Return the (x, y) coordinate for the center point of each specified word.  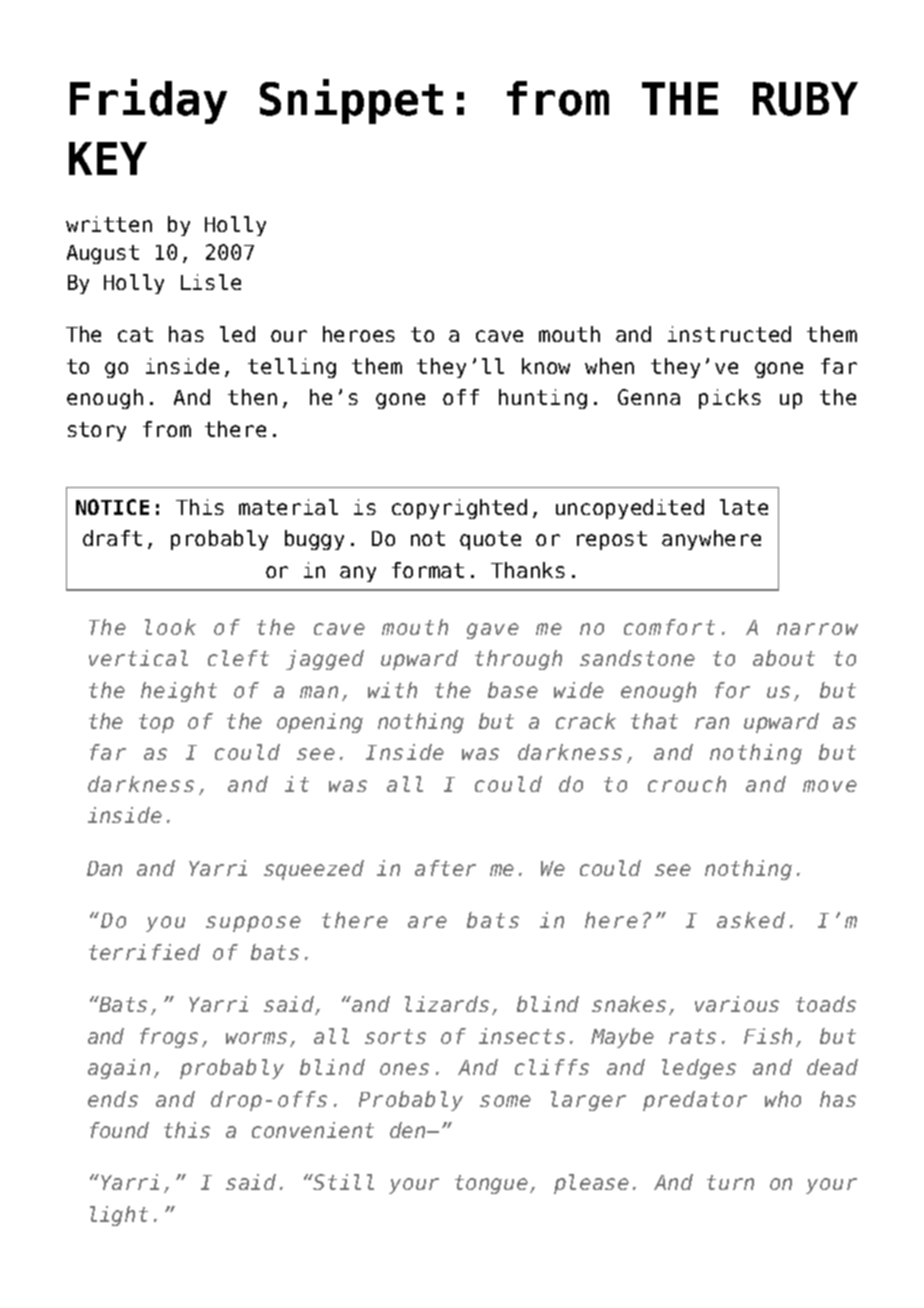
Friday (148, 101)
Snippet (351, 101)
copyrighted (459, 509)
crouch (687, 784)
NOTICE (112, 507)
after (445, 868)
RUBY (805, 99)
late (744, 507)
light (119, 1216)
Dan (104, 868)
